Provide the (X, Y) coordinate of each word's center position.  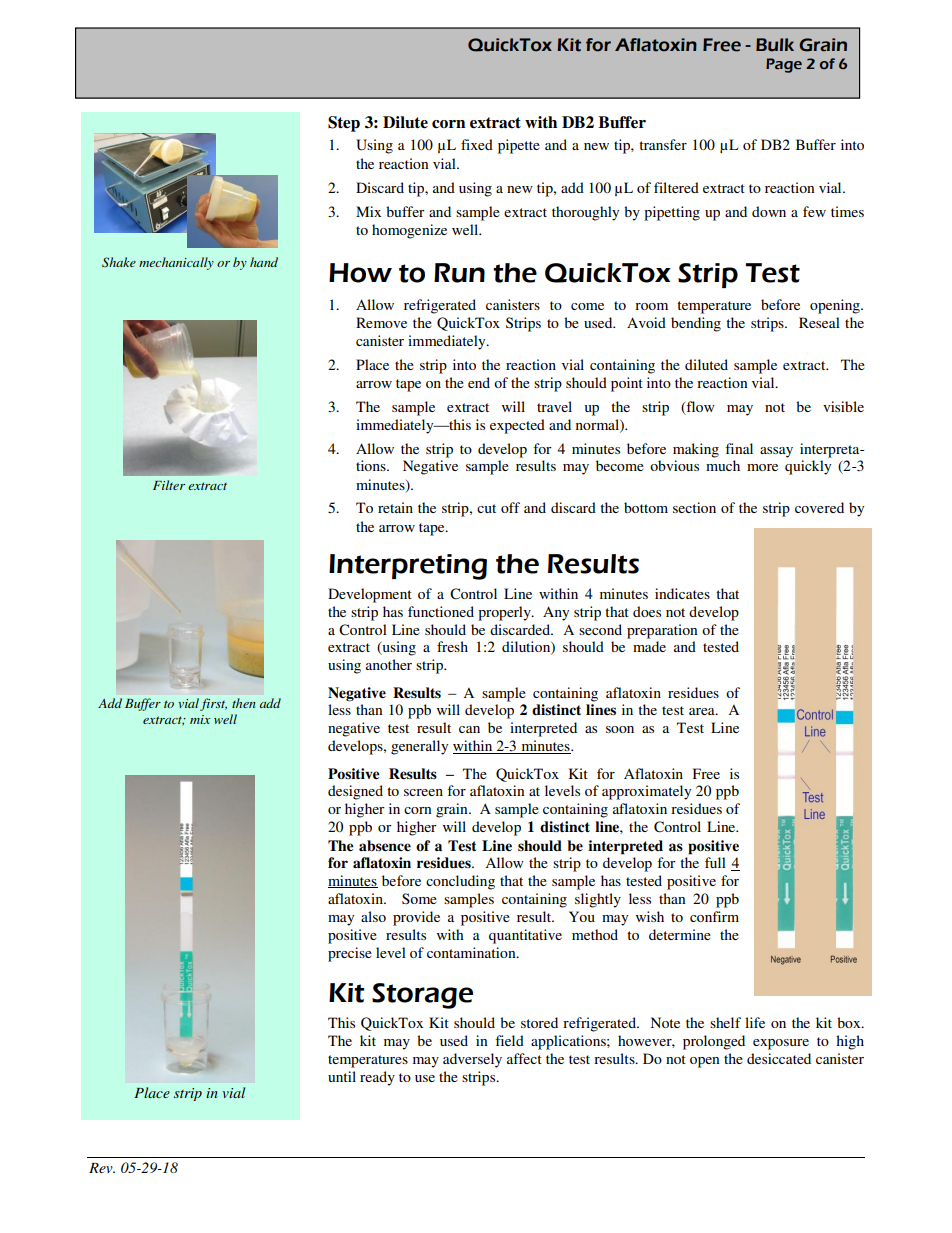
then (243, 703)
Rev (102, 1168)
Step (344, 124)
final (739, 448)
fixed (477, 144)
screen (423, 792)
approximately (646, 792)
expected (517, 426)
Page (784, 65)
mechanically (176, 263)
